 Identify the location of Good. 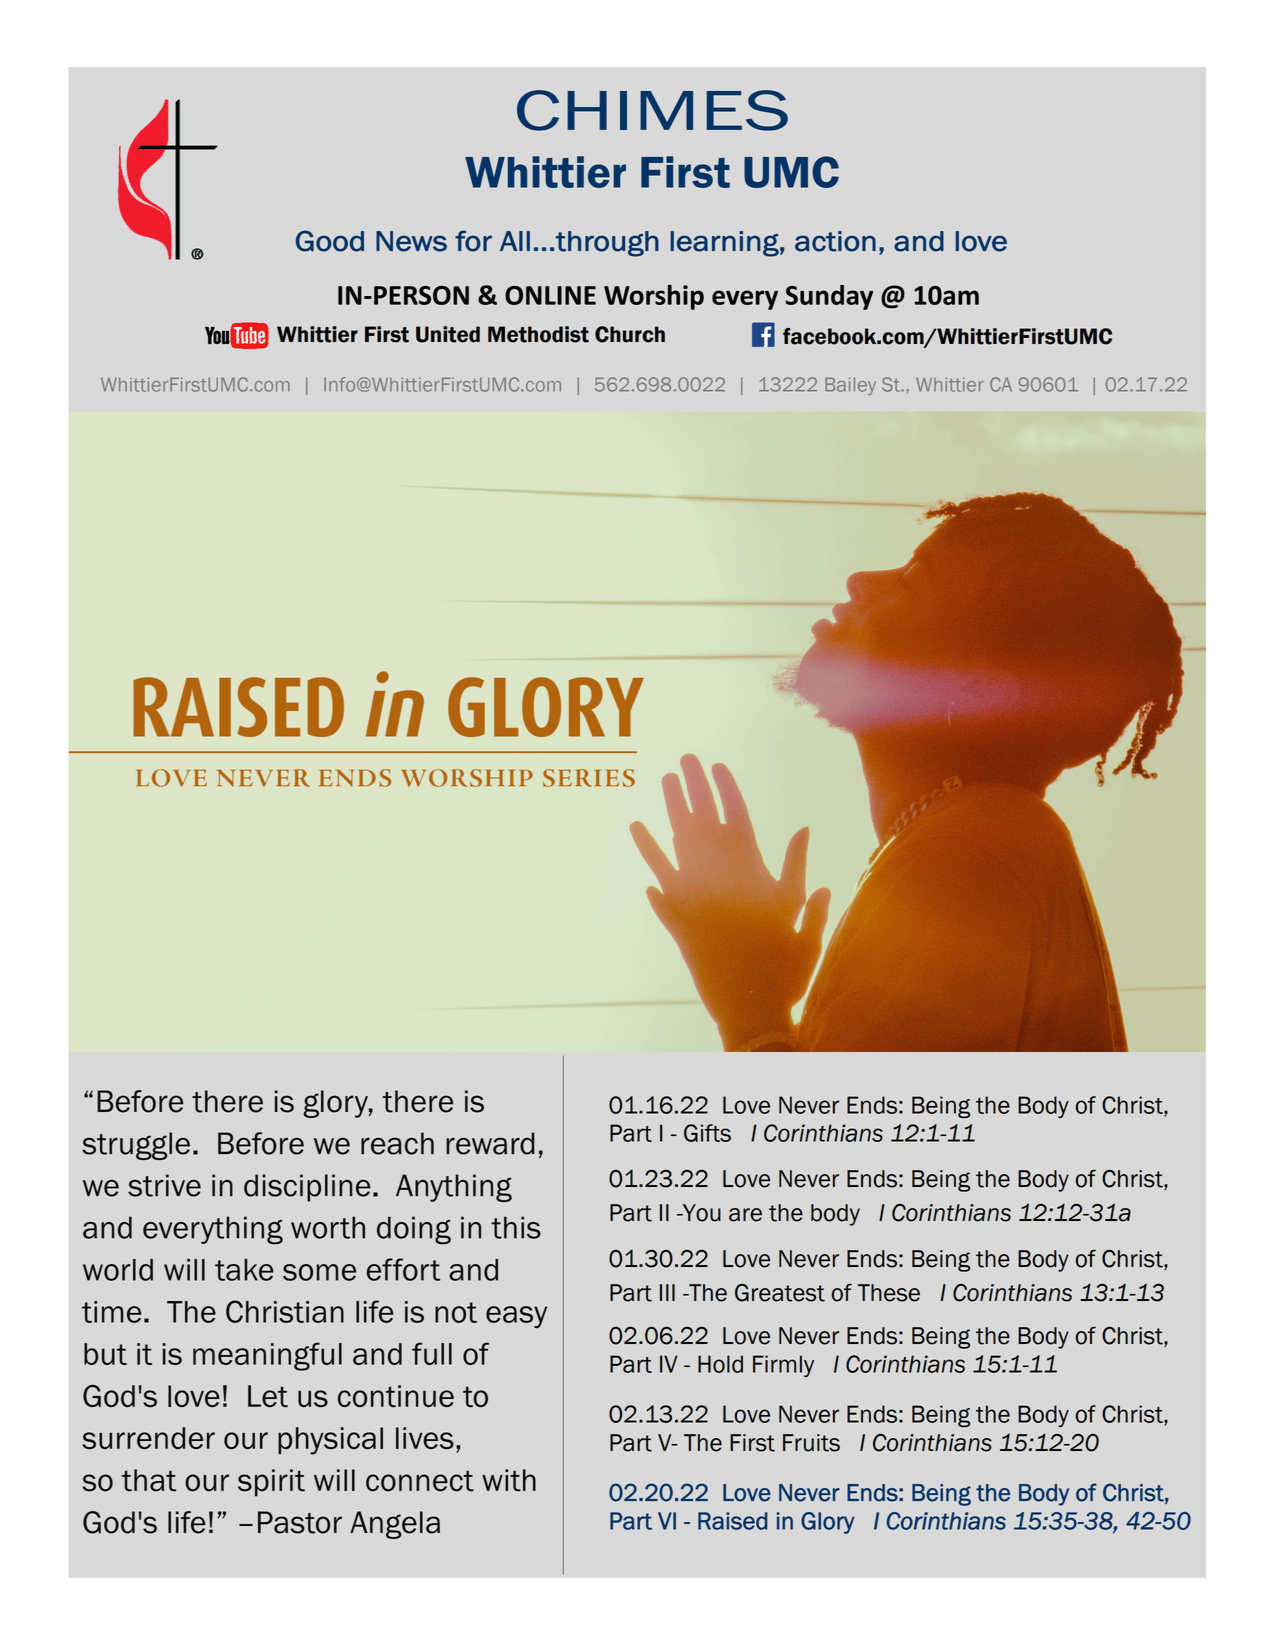
(330, 241).
